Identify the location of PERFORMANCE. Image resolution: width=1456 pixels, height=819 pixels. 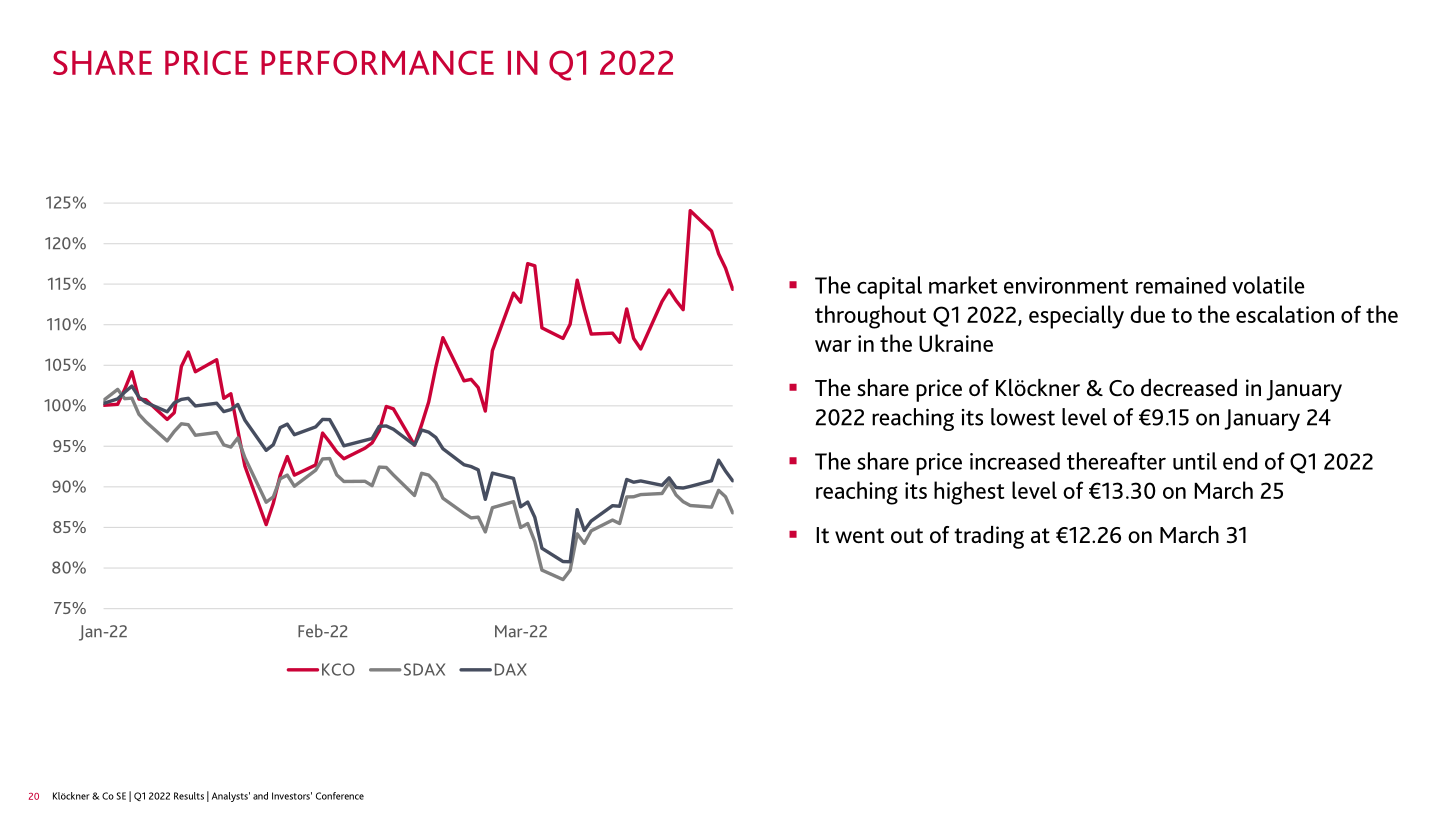
(377, 62).
